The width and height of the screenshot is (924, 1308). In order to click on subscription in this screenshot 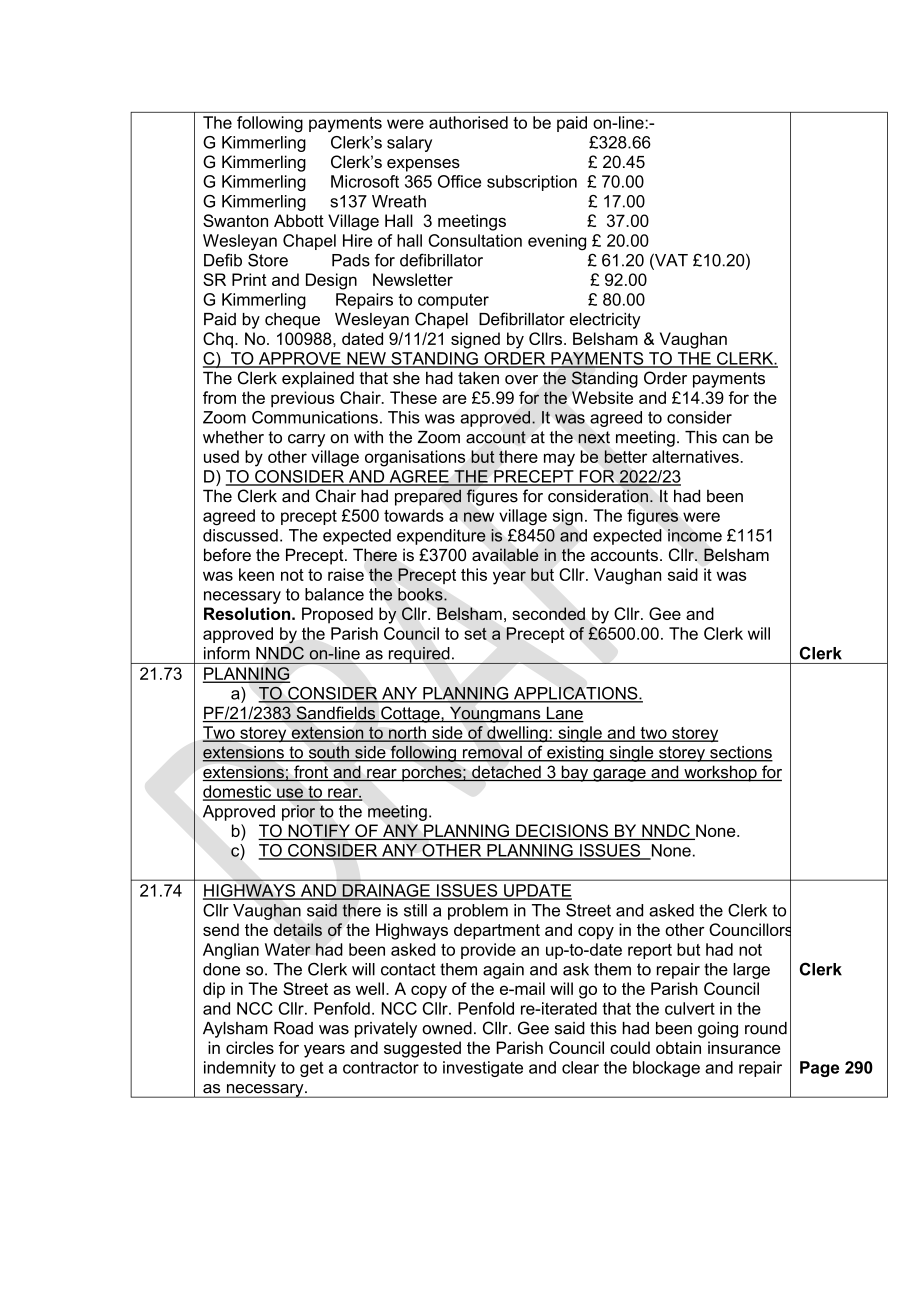, I will do `click(532, 183)`.
